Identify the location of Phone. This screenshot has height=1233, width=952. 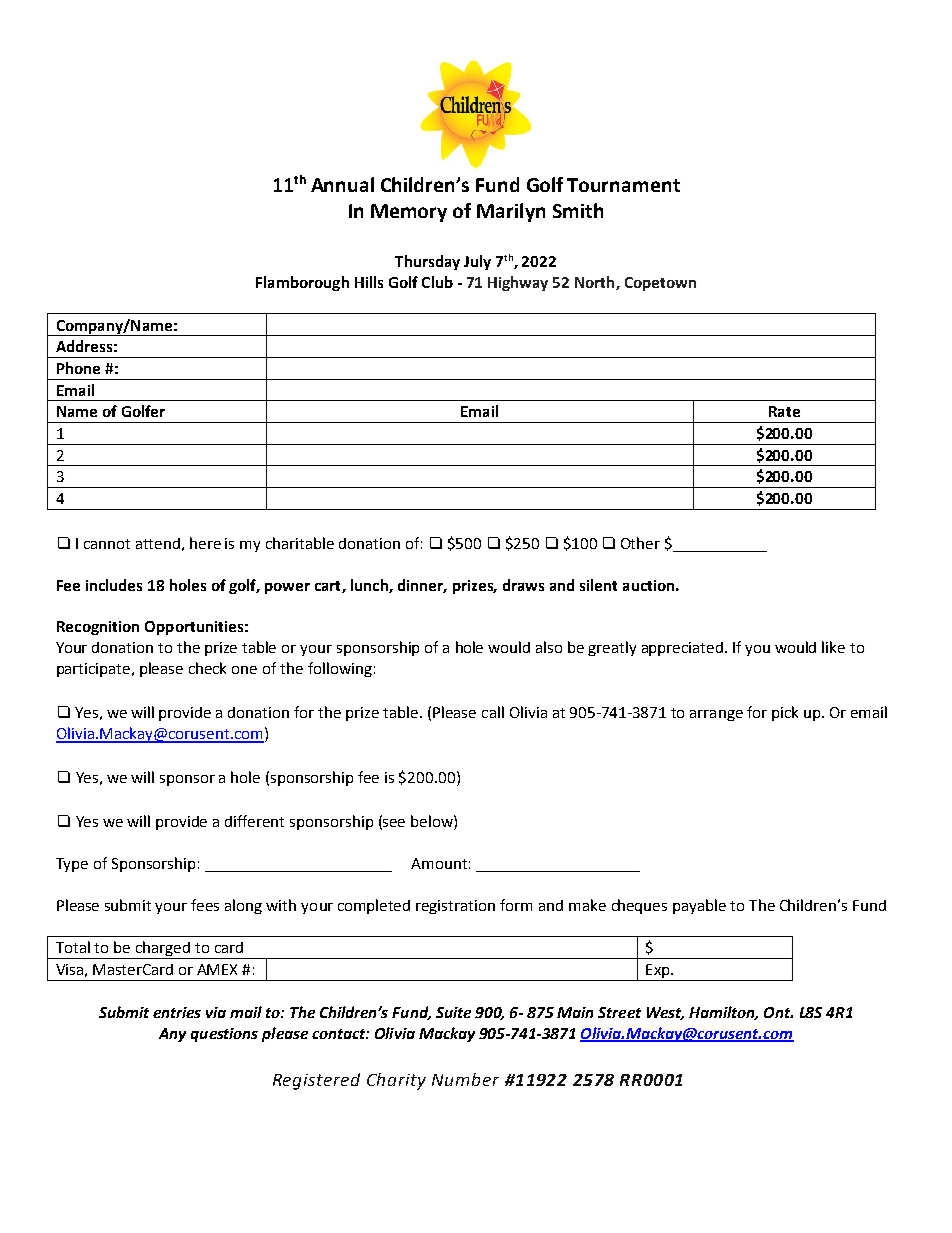
(78, 368).
